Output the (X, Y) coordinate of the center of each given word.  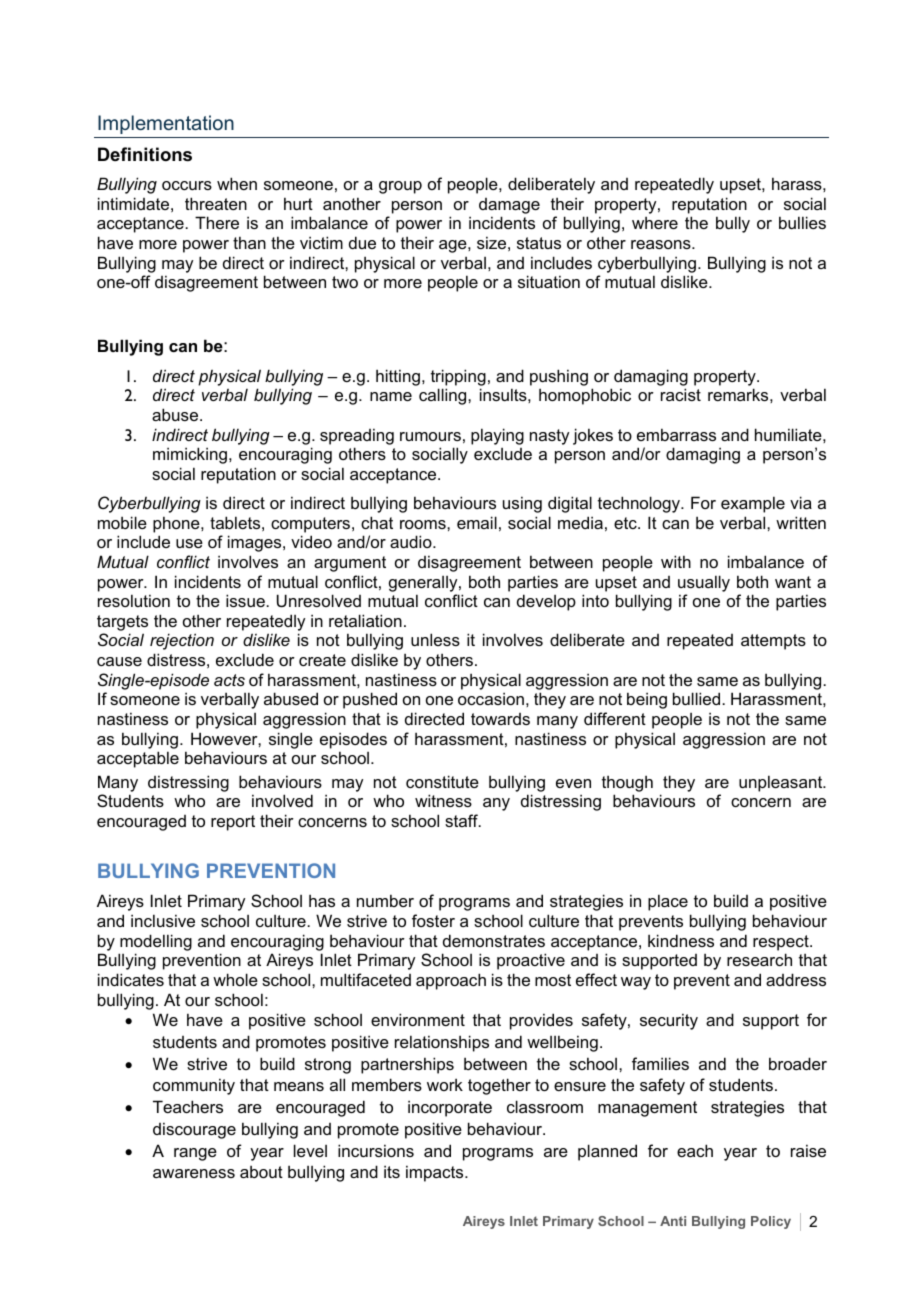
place (668, 902)
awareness (194, 1173)
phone (177, 524)
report (233, 823)
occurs (187, 185)
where (655, 223)
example (753, 504)
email (477, 522)
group (400, 187)
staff (462, 820)
